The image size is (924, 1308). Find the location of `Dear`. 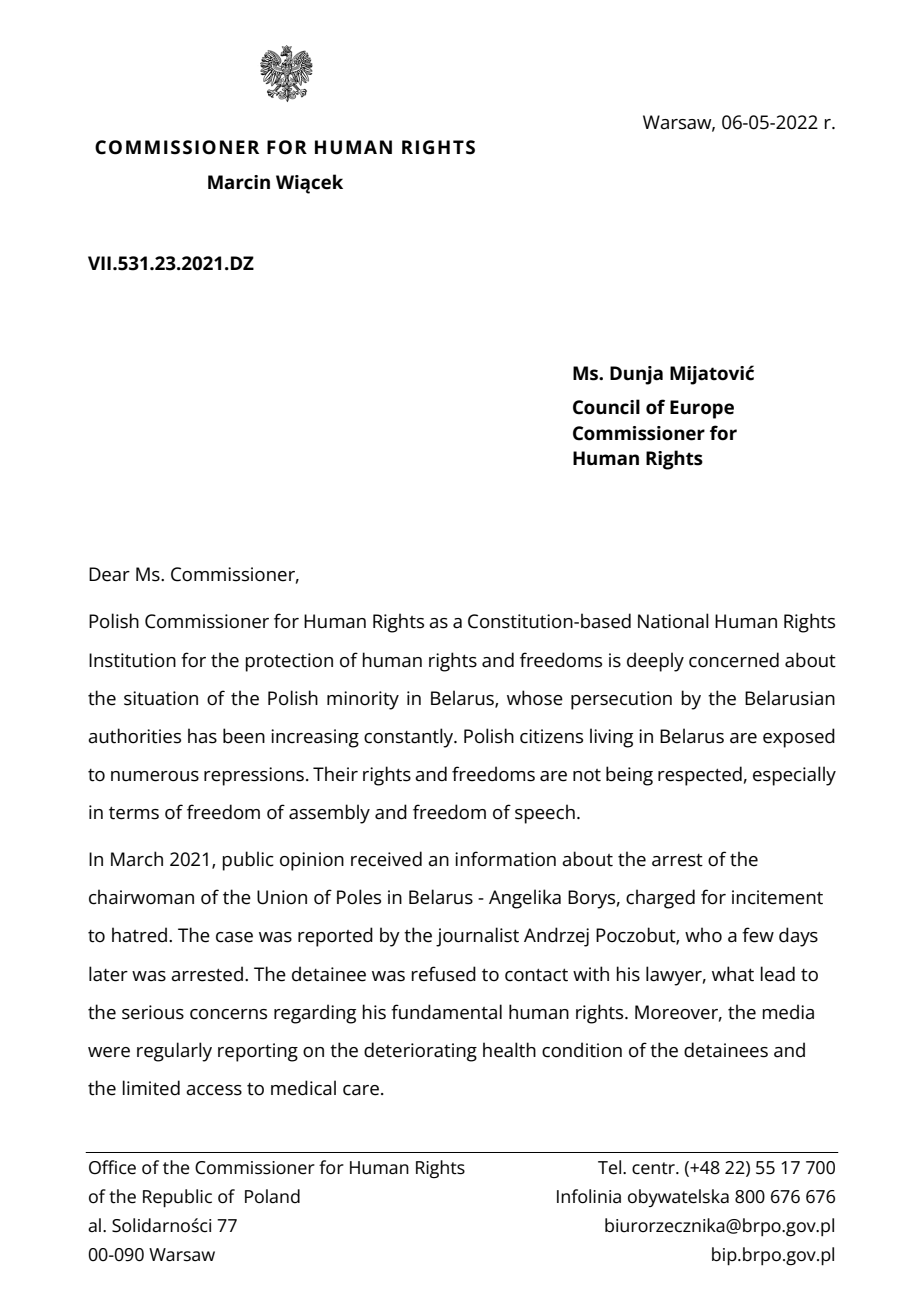

Dear is located at coordinates (109, 574).
